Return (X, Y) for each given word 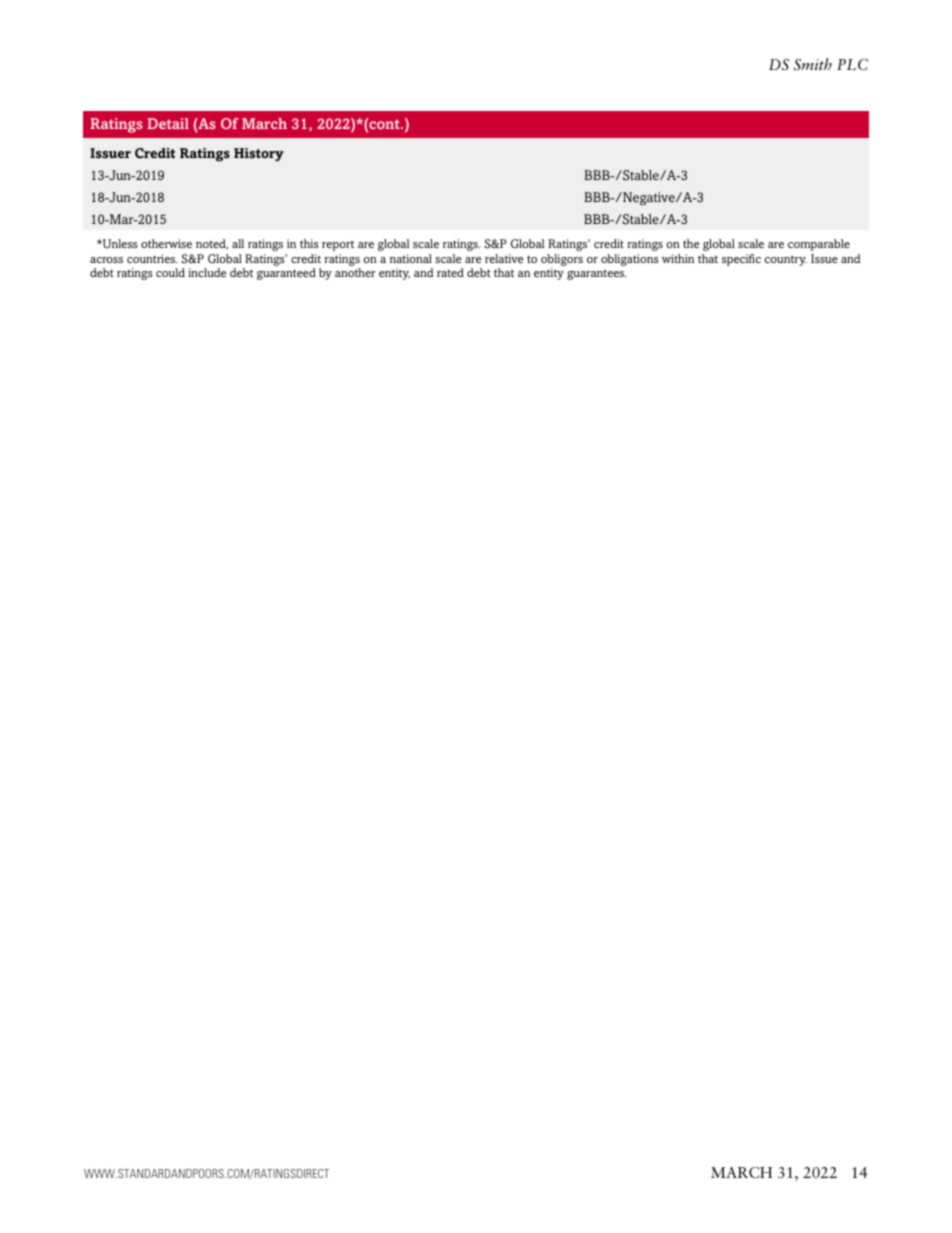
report (338, 245)
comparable (819, 245)
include (207, 272)
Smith (813, 64)
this (309, 243)
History (259, 154)
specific (741, 260)
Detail (168, 123)
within (678, 258)
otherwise (166, 243)
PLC (852, 64)
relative (504, 258)
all (238, 243)
